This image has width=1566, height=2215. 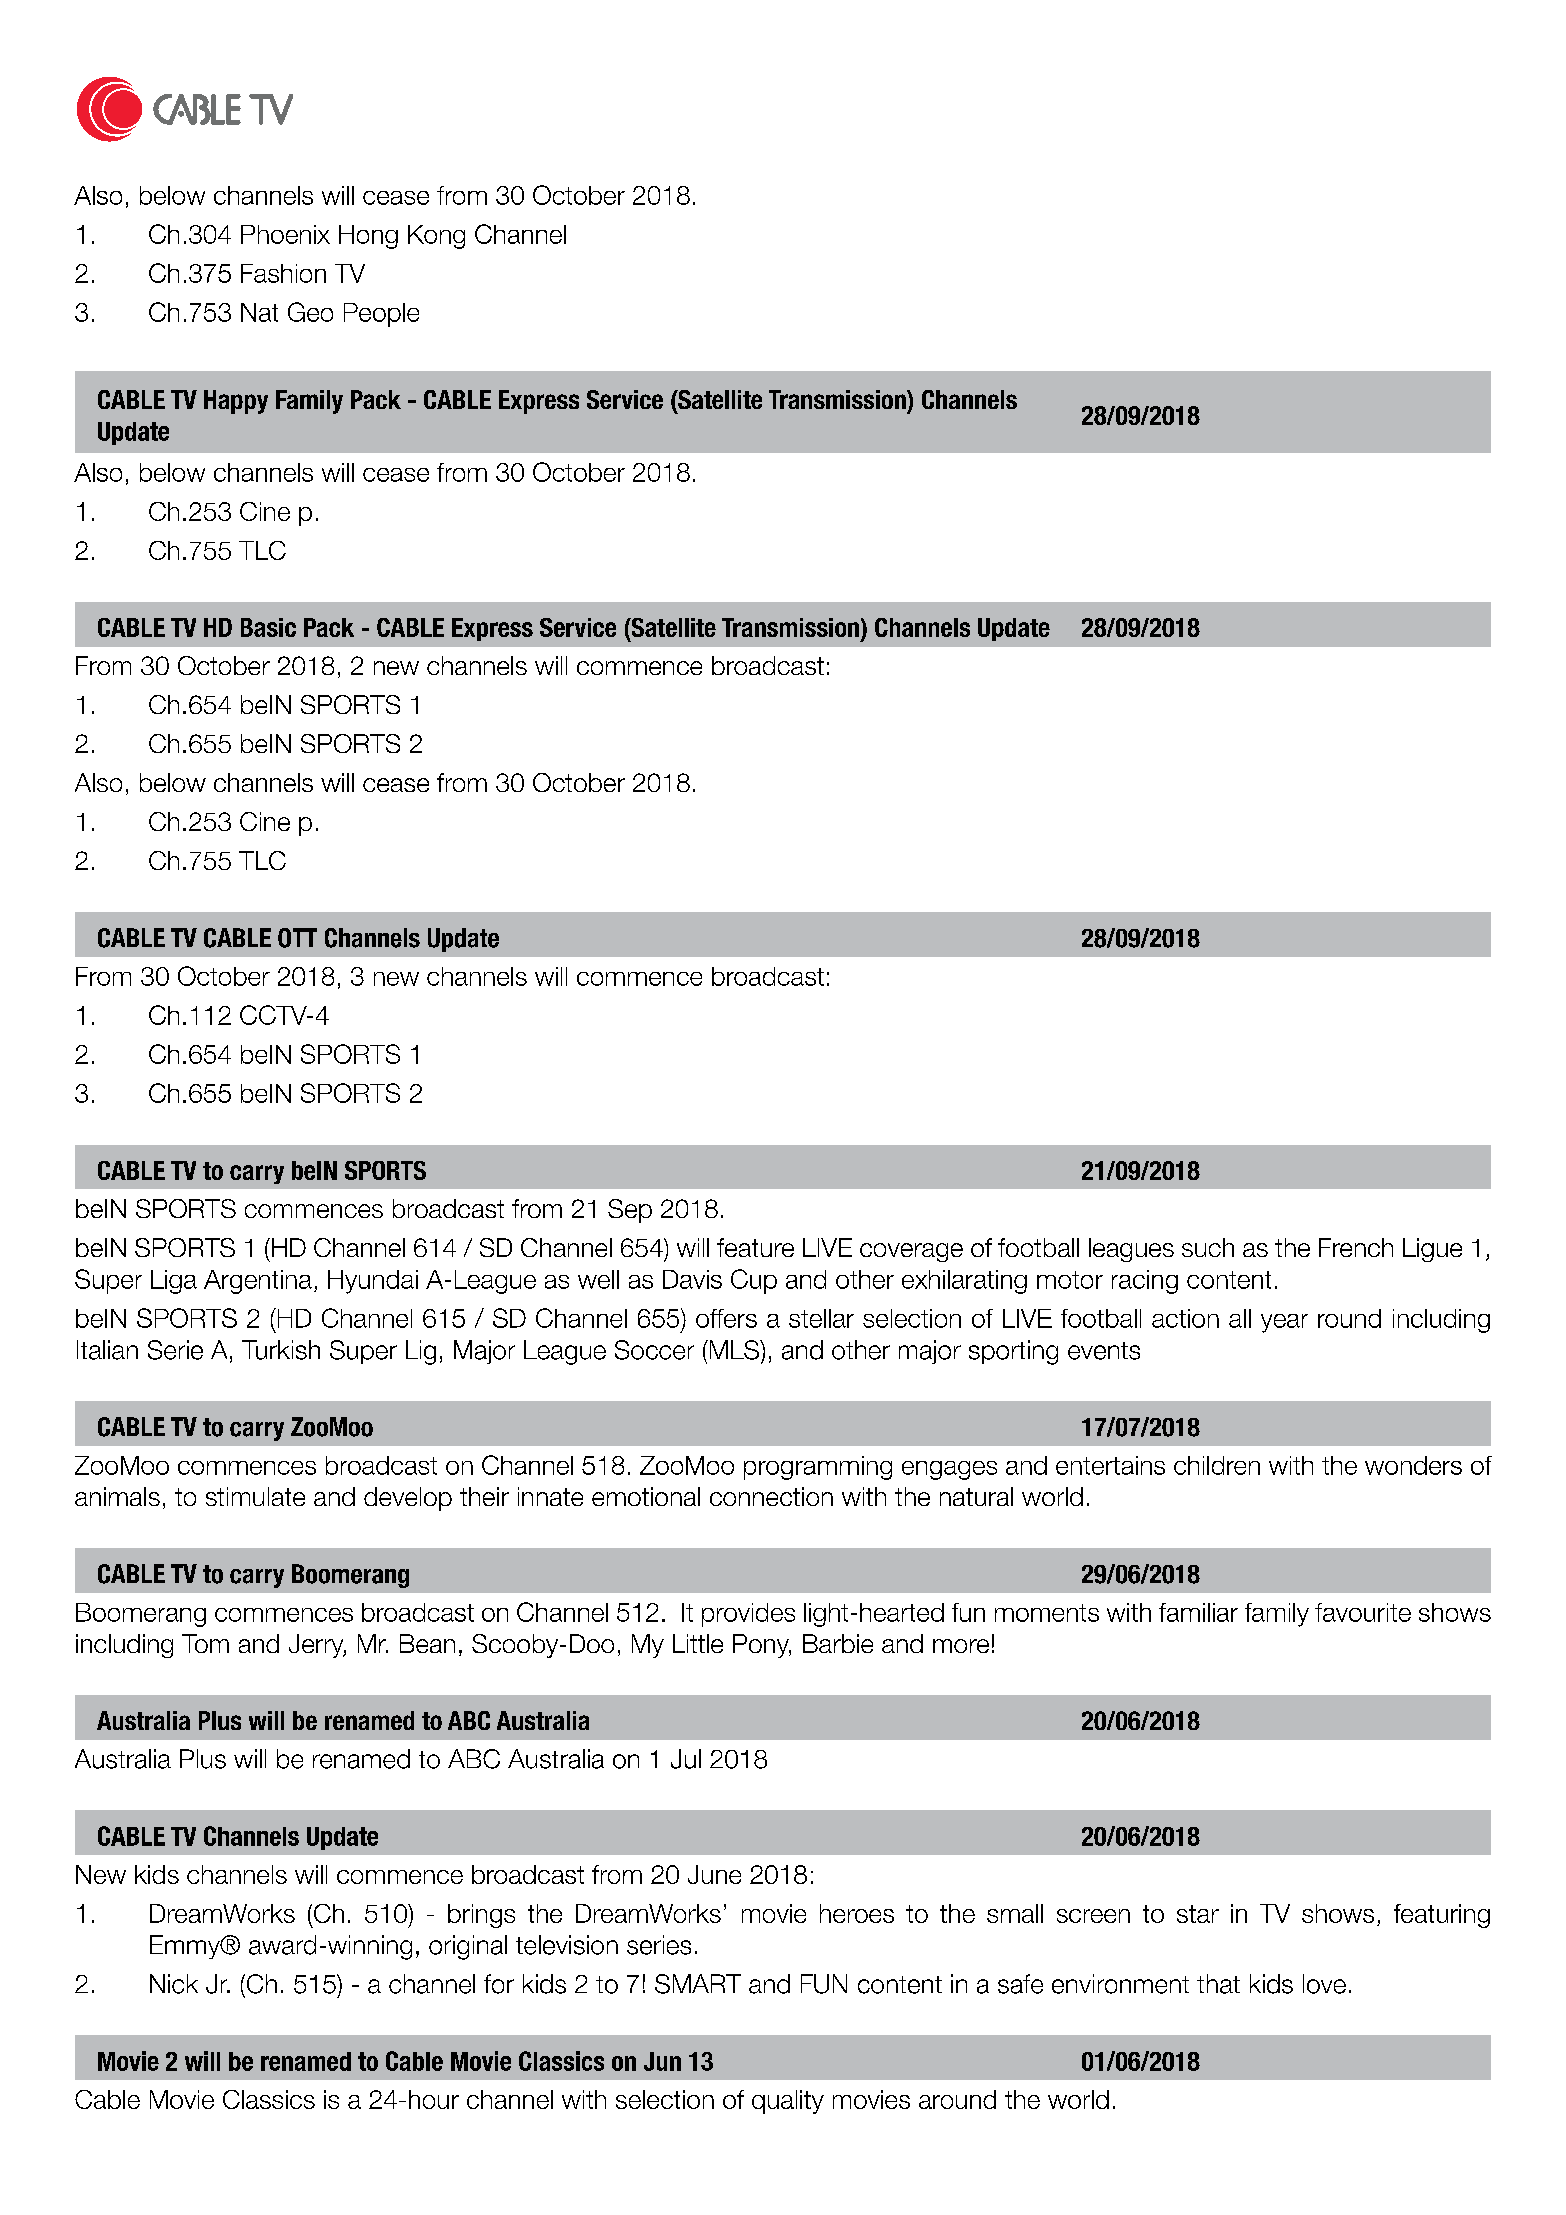 What do you see at coordinates (381, 315) in the image?
I see `People` at bounding box center [381, 315].
